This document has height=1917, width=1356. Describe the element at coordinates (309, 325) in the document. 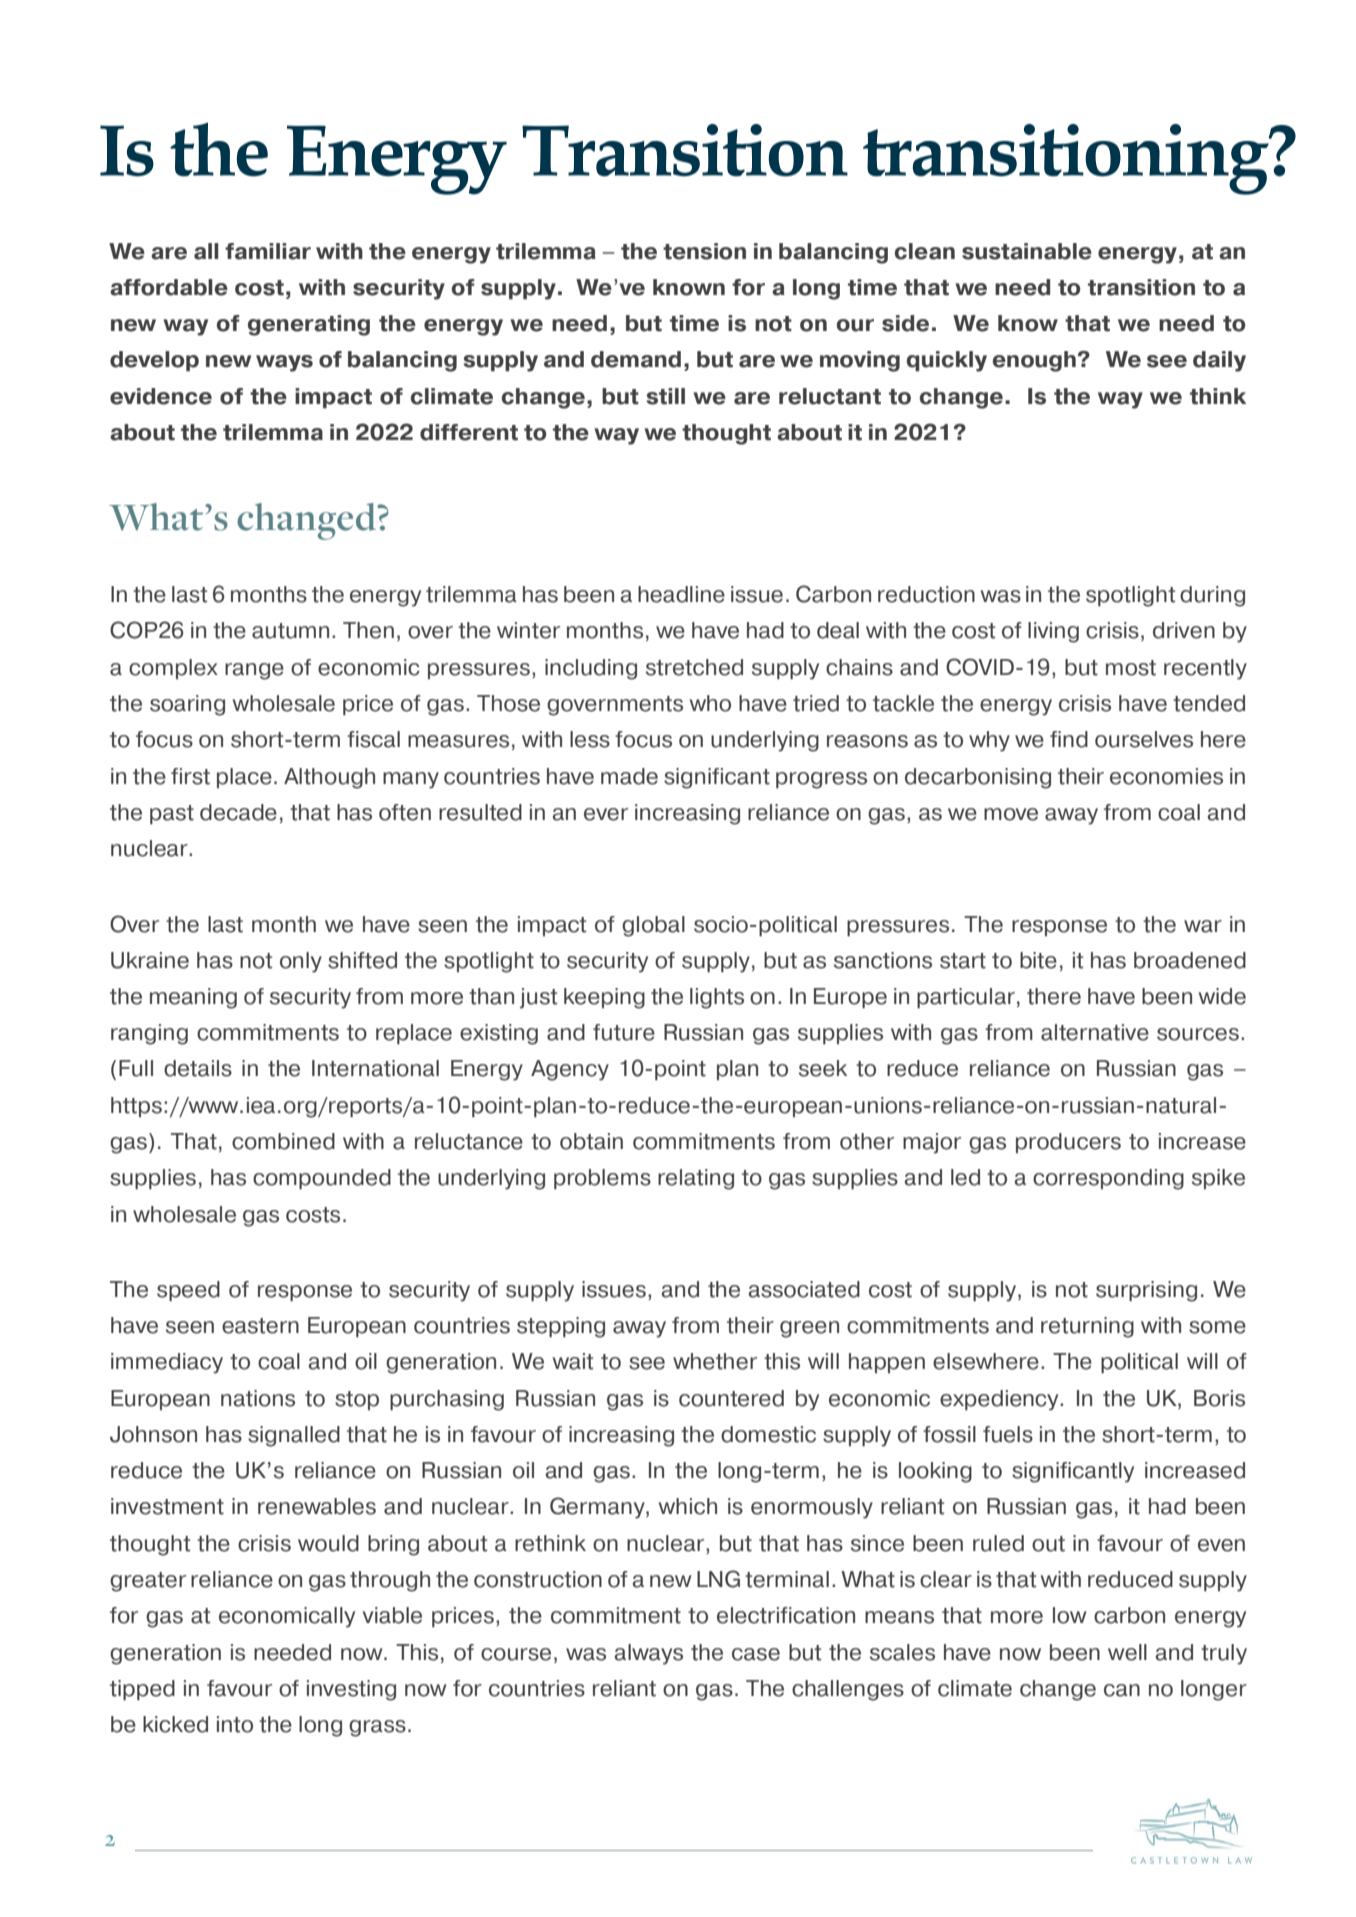

I see `generating` at that location.
